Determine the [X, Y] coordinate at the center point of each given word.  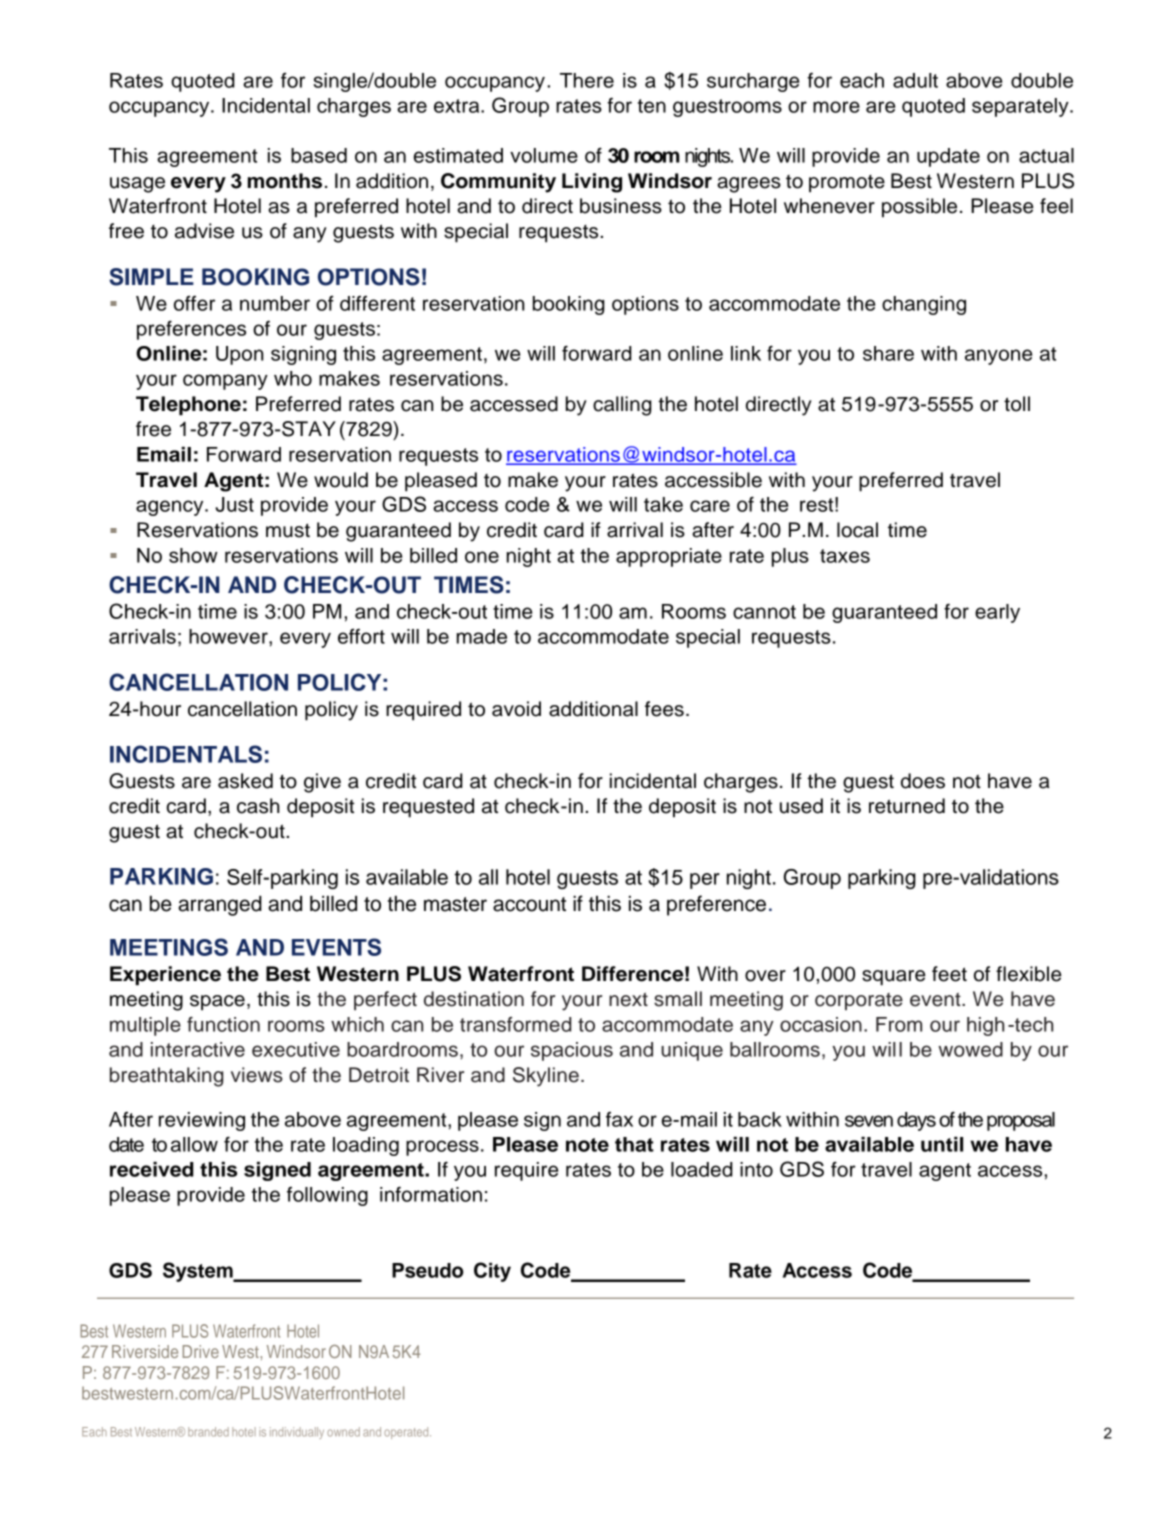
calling [622, 406]
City [492, 1272]
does [923, 781]
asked [245, 781]
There [587, 80]
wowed [970, 1049]
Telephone [188, 406]
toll [1017, 404]
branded [208, 1432]
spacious [572, 1051]
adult [915, 80]
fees [664, 709]
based [319, 155]
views [257, 1075]
